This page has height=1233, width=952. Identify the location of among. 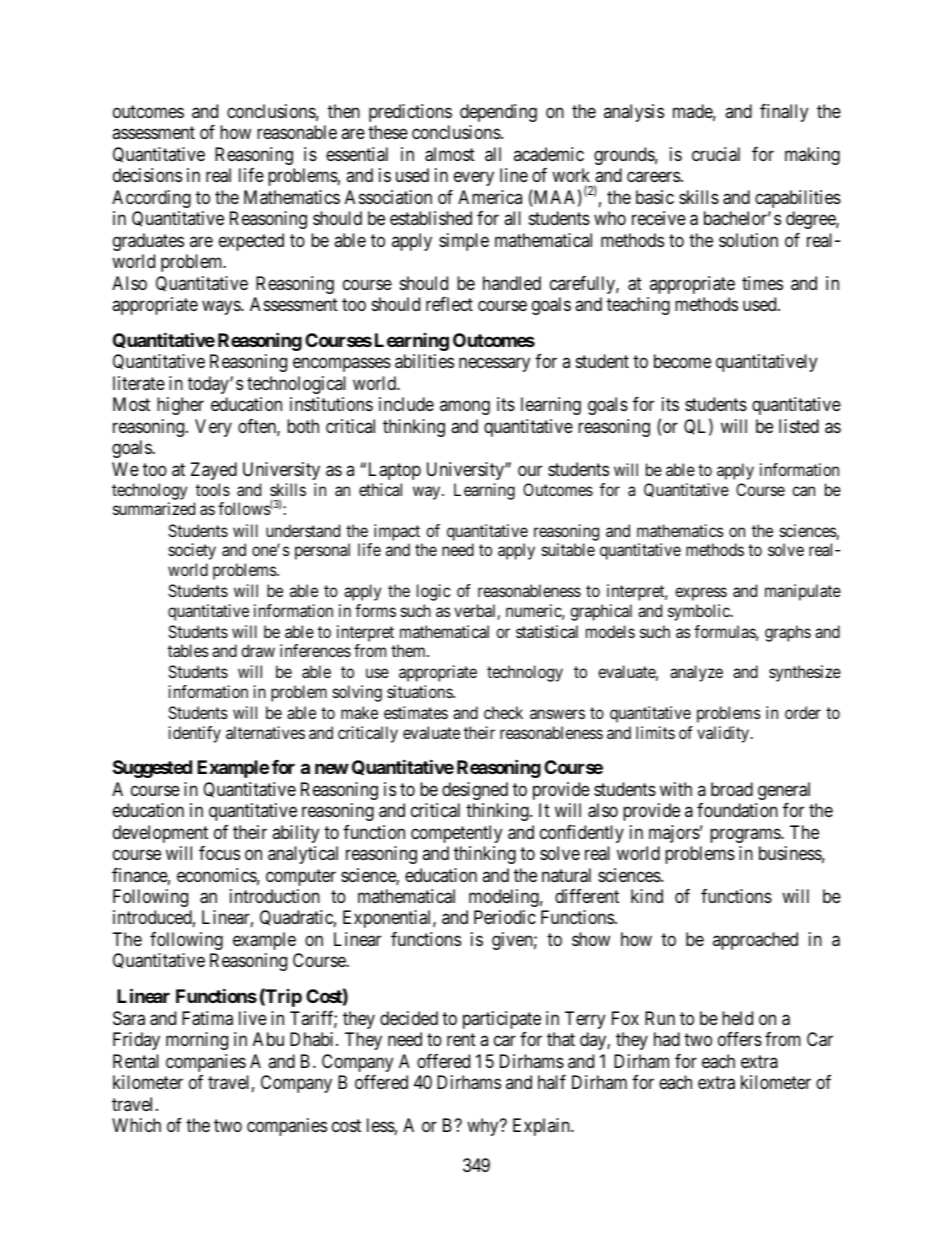
(465, 408).
